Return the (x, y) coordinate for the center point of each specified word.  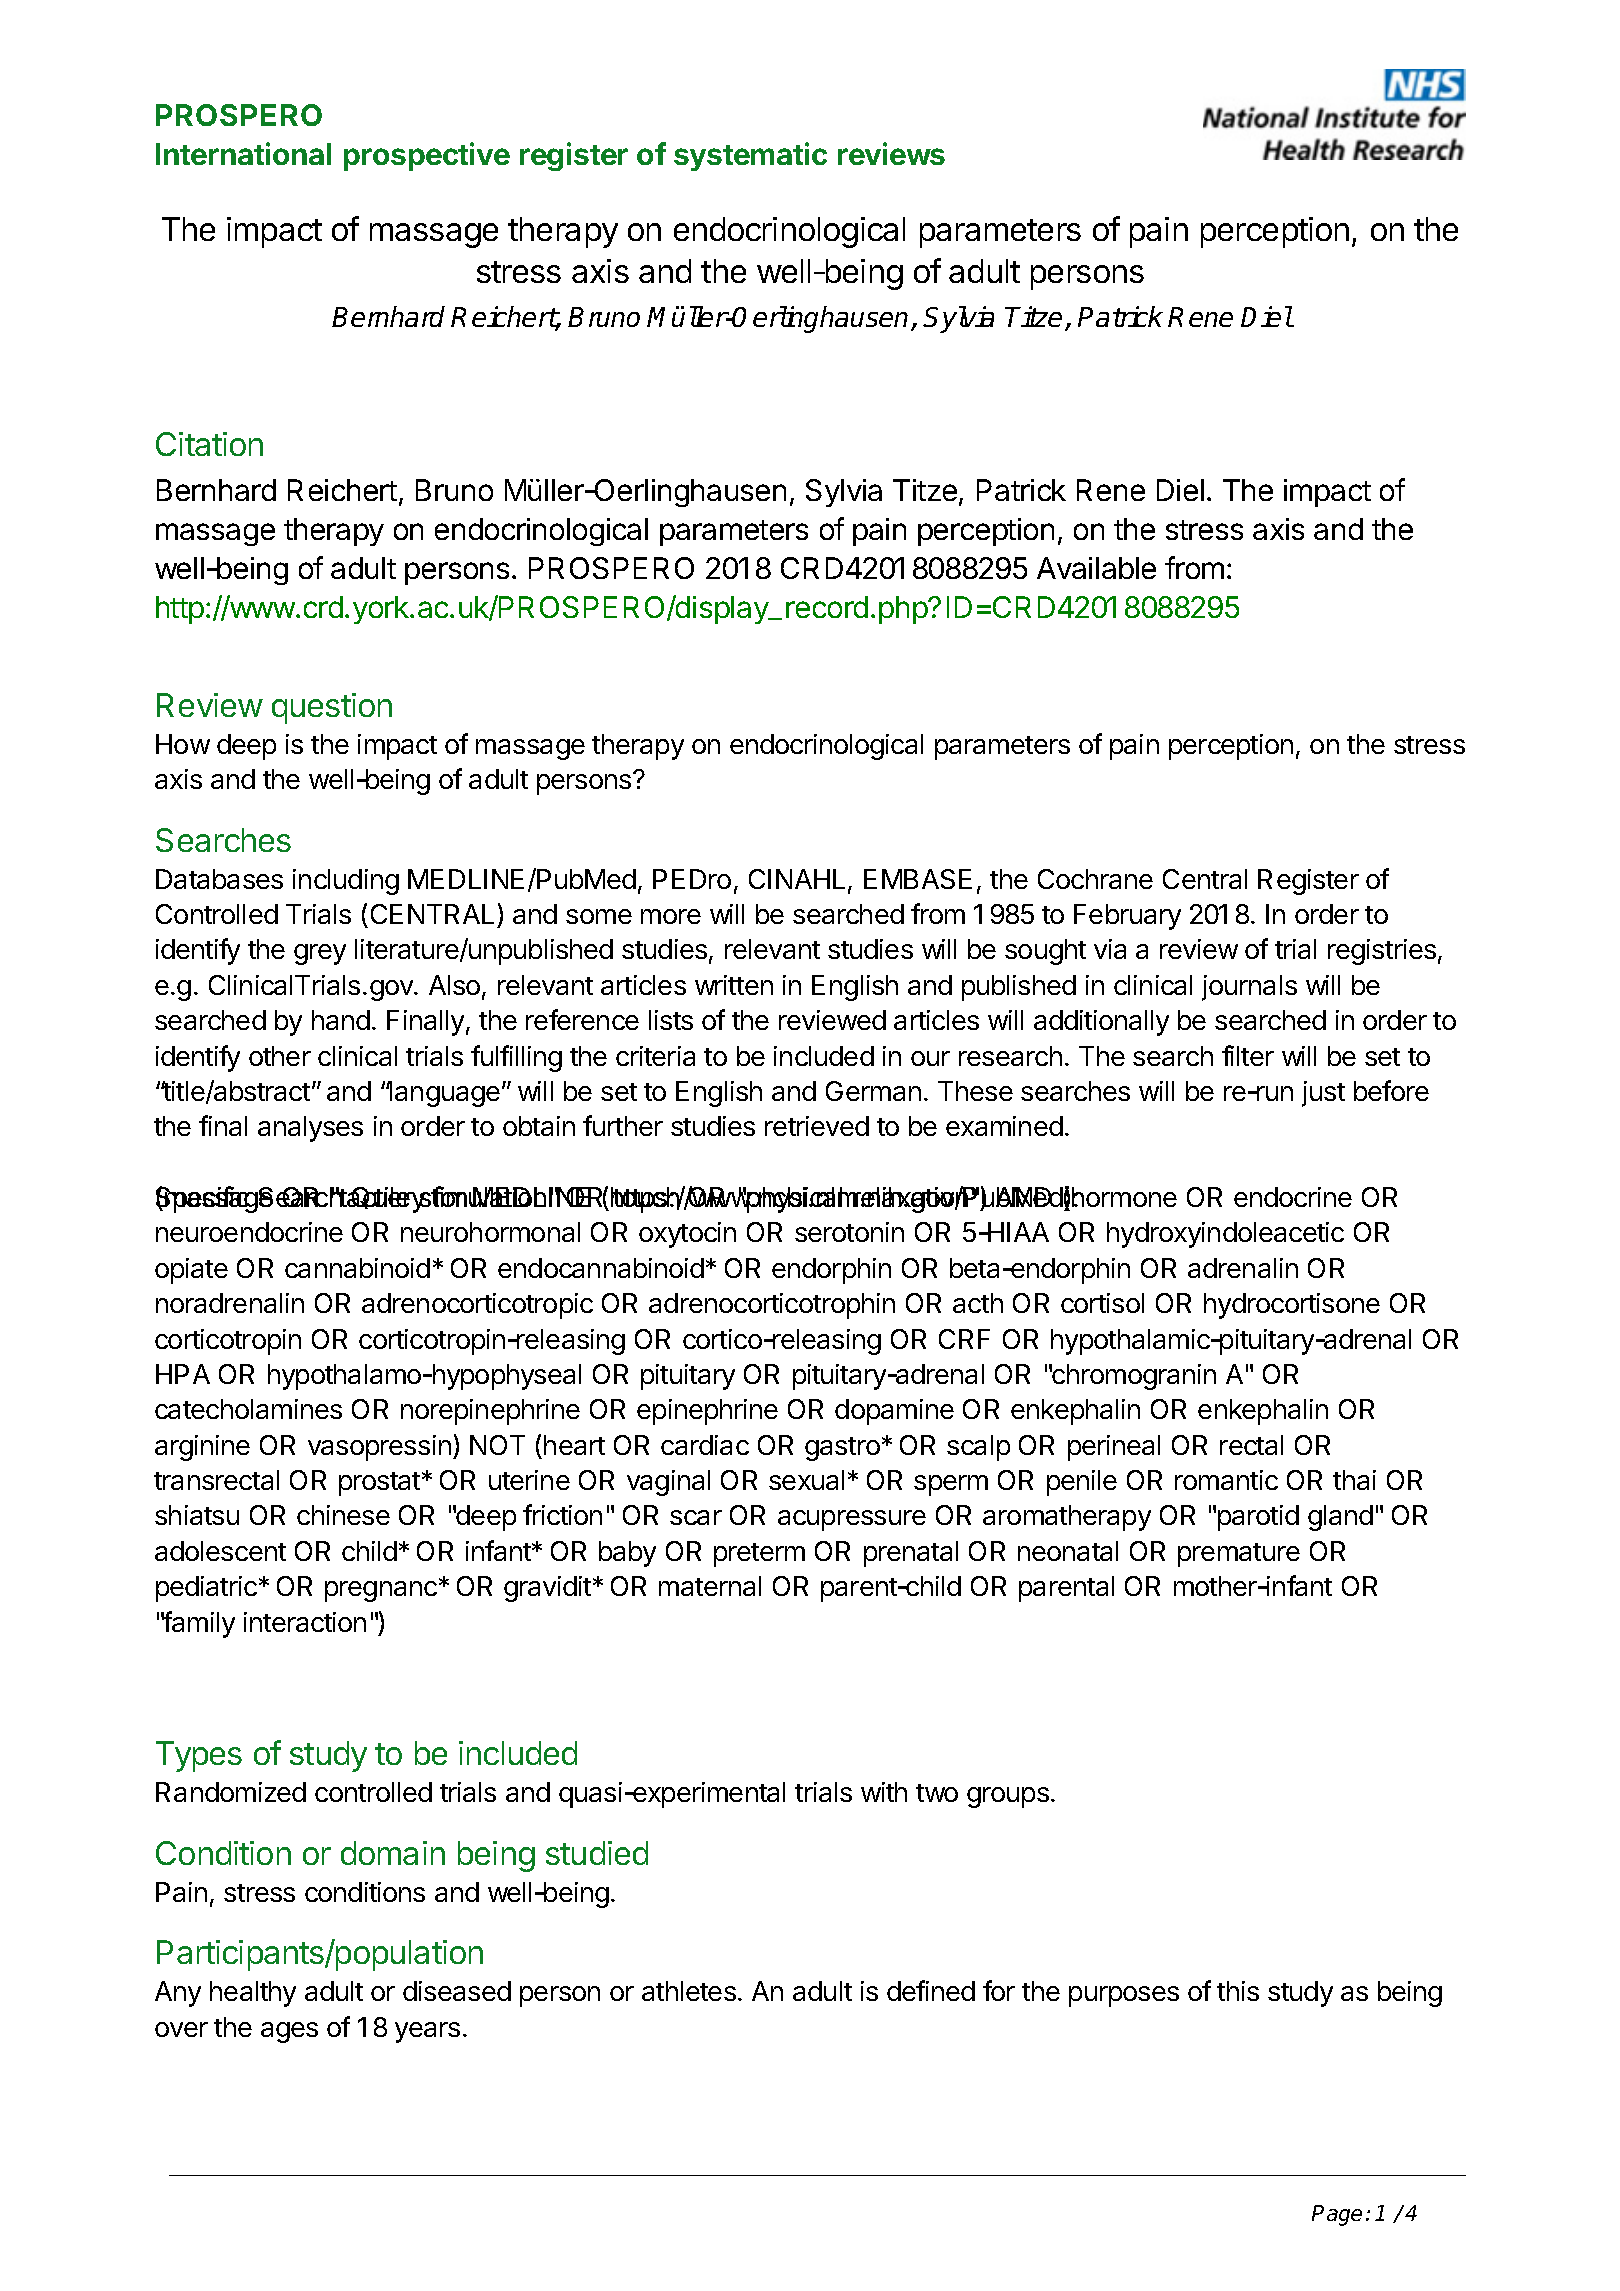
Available (1096, 568)
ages (289, 2032)
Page (1337, 2215)
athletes (689, 1991)
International (243, 153)
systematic (750, 156)
